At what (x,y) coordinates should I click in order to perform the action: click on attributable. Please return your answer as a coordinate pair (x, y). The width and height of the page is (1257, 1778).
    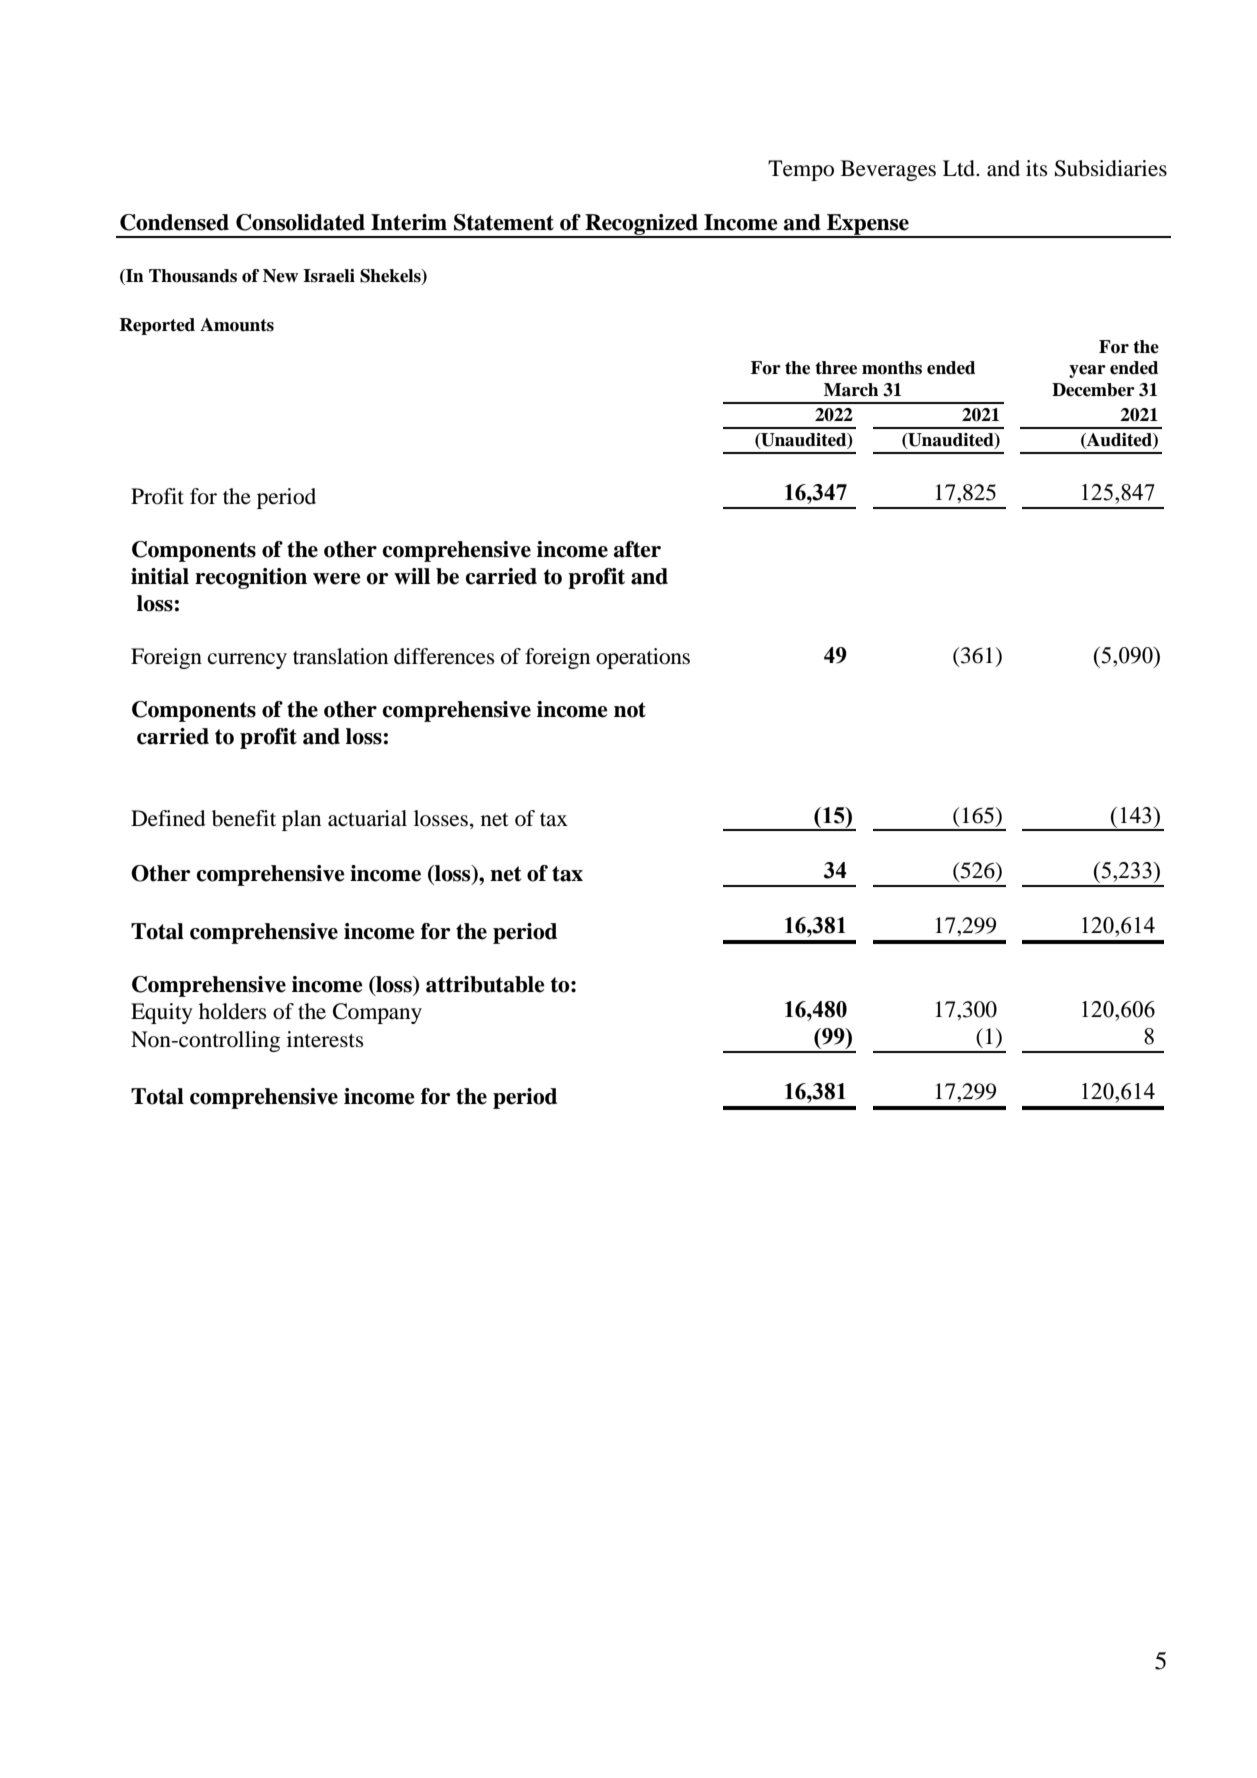
    Looking at the image, I should click on (485, 984).
